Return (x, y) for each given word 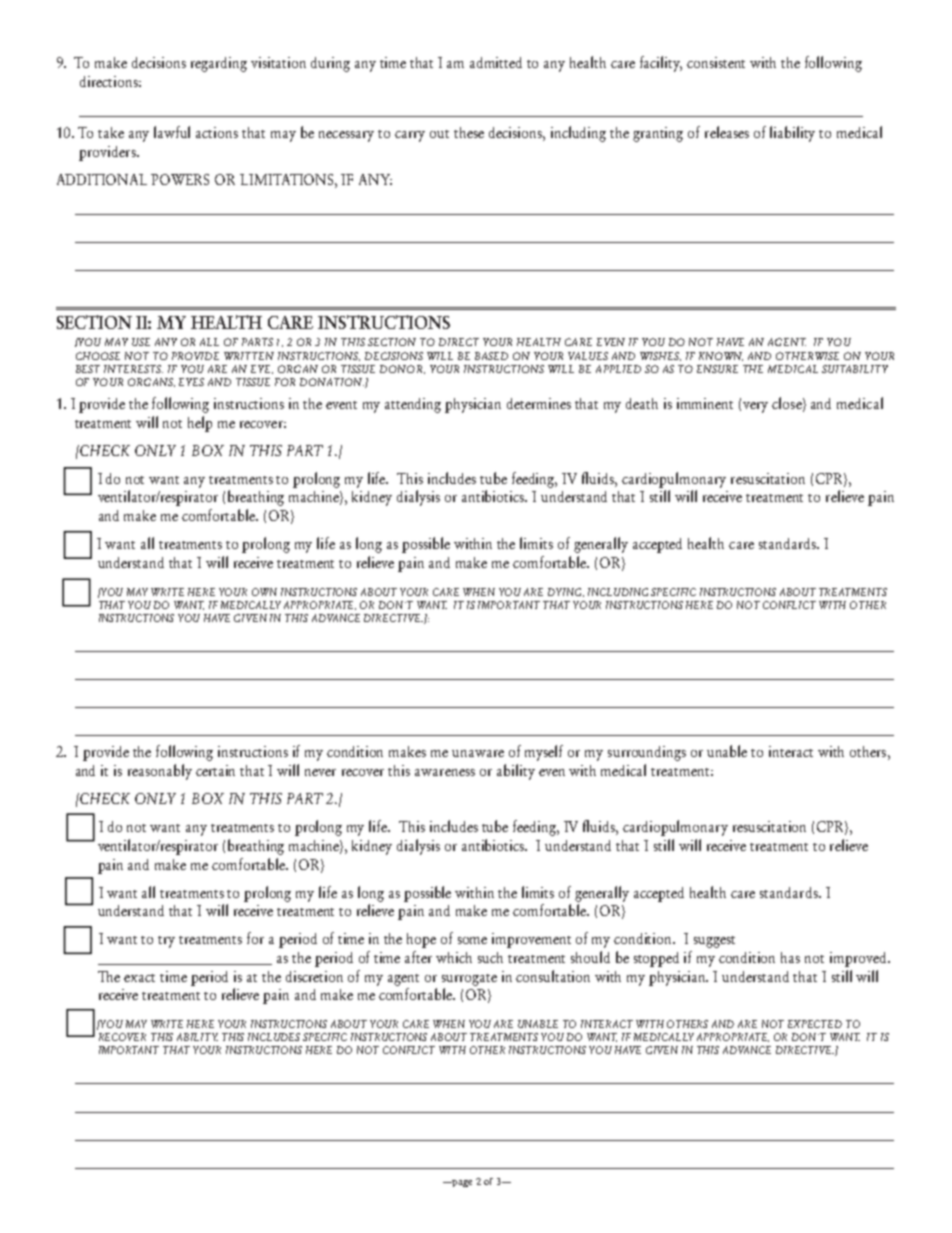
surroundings (647, 753)
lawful (172, 132)
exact (139, 978)
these (469, 132)
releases (727, 132)
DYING (566, 592)
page (461, 1183)
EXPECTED (815, 1024)
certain (215, 770)
